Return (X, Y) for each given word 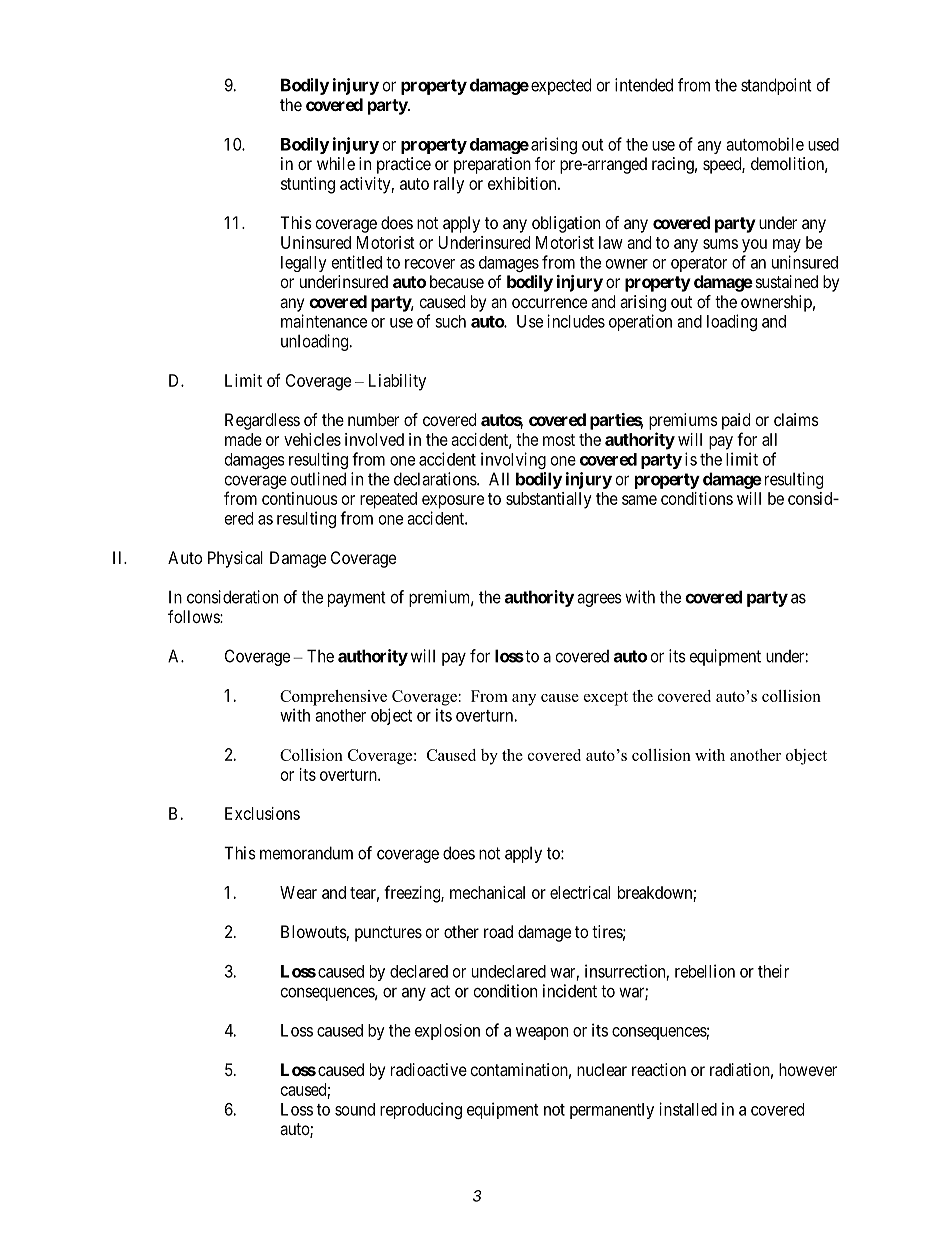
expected (561, 86)
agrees (599, 600)
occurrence (549, 303)
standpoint (776, 86)
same (639, 500)
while (336, 163)
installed (688, 1109)
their (773, 971)
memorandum (306, 853)
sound (355, 1109)
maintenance (324, 321)
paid (736, 421)
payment (357, 599)
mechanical (487, 892)
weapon (542, 1033)
